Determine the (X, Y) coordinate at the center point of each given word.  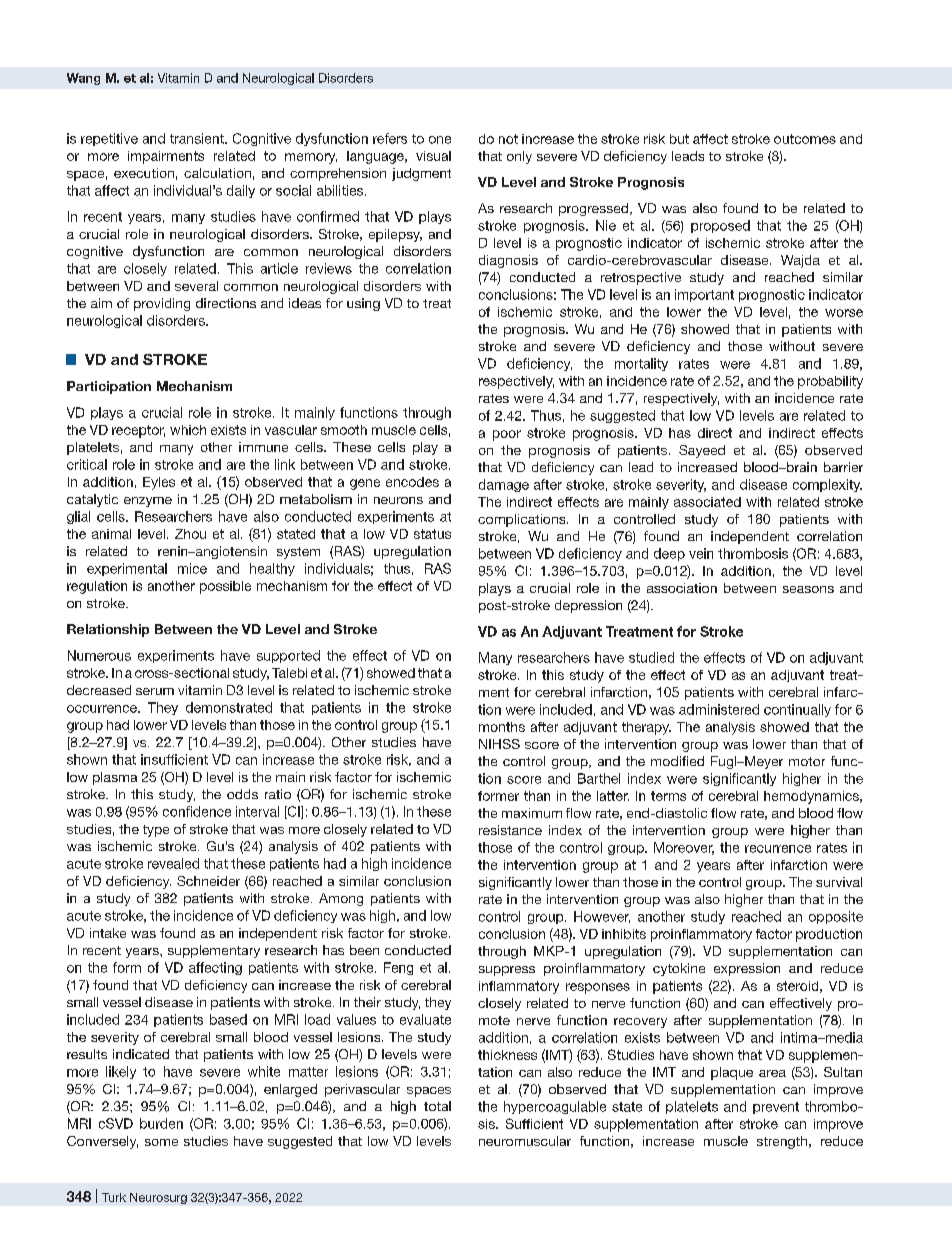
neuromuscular (525, 1141)
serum (155, 691)
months (502, 727)
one (440, 140)
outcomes (805, 139)
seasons (808, 589)
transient (198, 138)
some (161, 1142)
